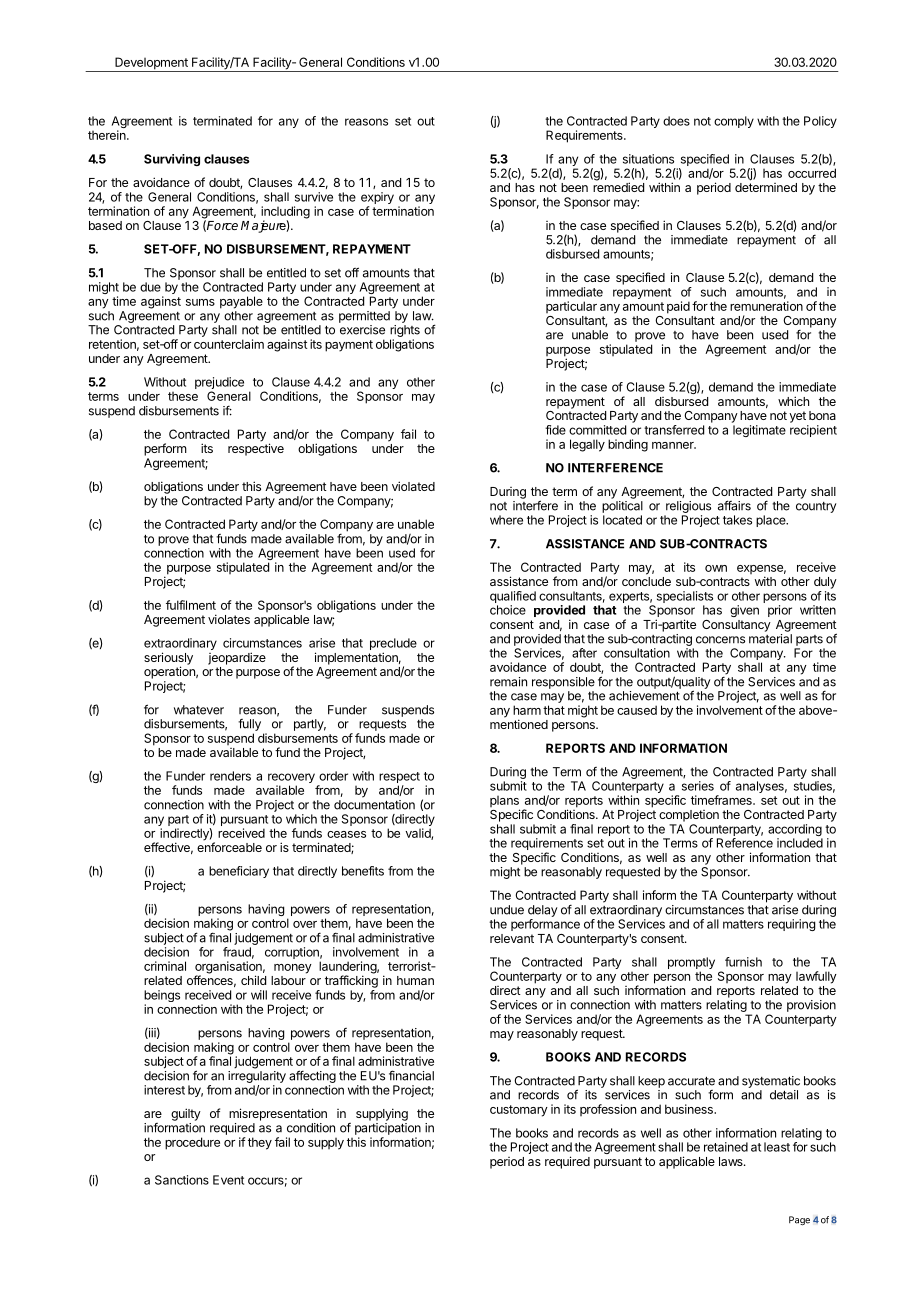 The height and width of the screenshot is (1308, 924). What do you see at coordinates (734, 122) in the screenshot?
I see `comply` at bounding box center [734, 122].
